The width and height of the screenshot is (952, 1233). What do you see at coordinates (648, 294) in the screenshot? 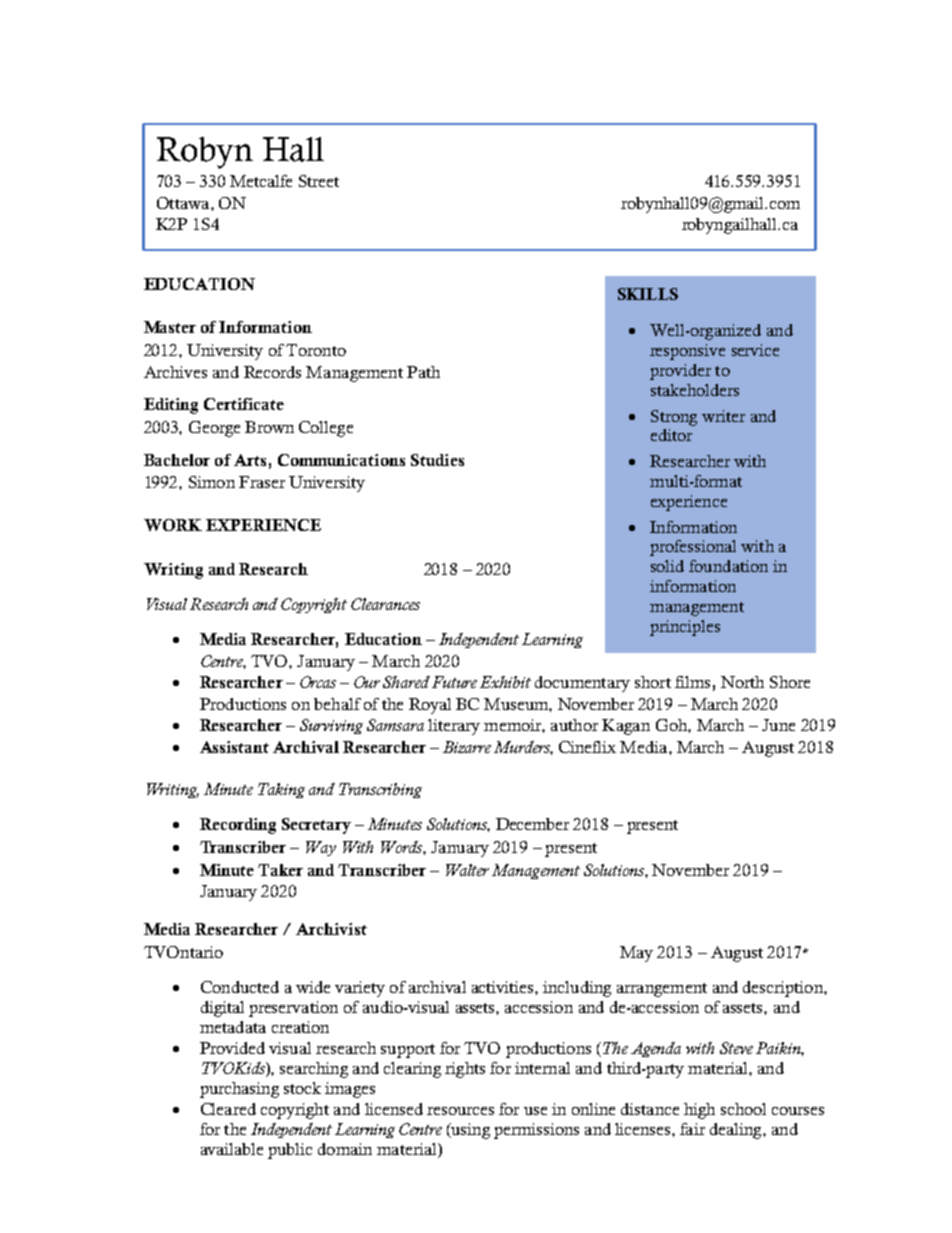
I see `SKILLS` at bounding box center [648, 294].
